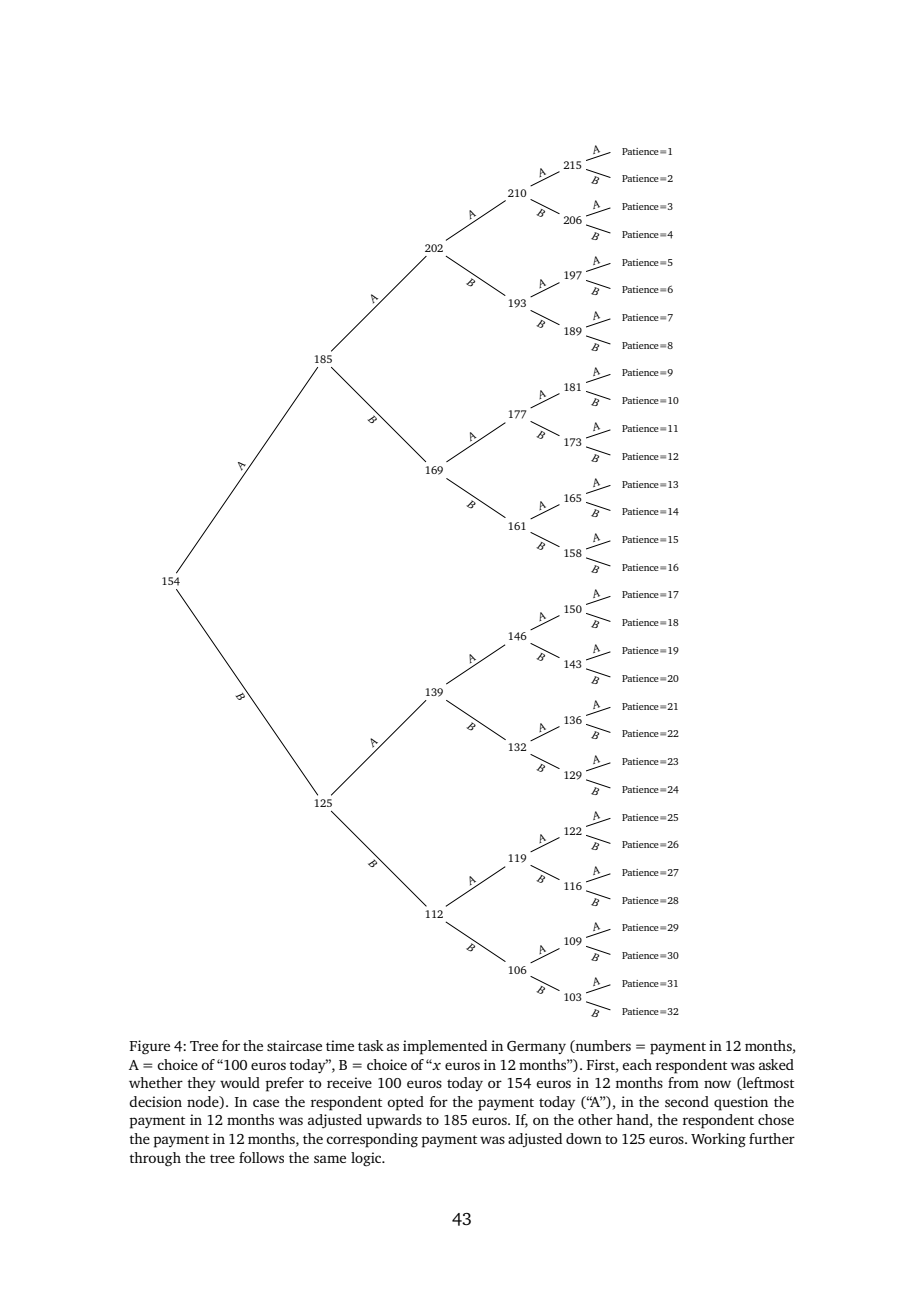 Image resolution: width=924 pixels, height=1308 pixels. Describe the element at coordinates (261, 1157) in the page. I see `follows` at that location.
